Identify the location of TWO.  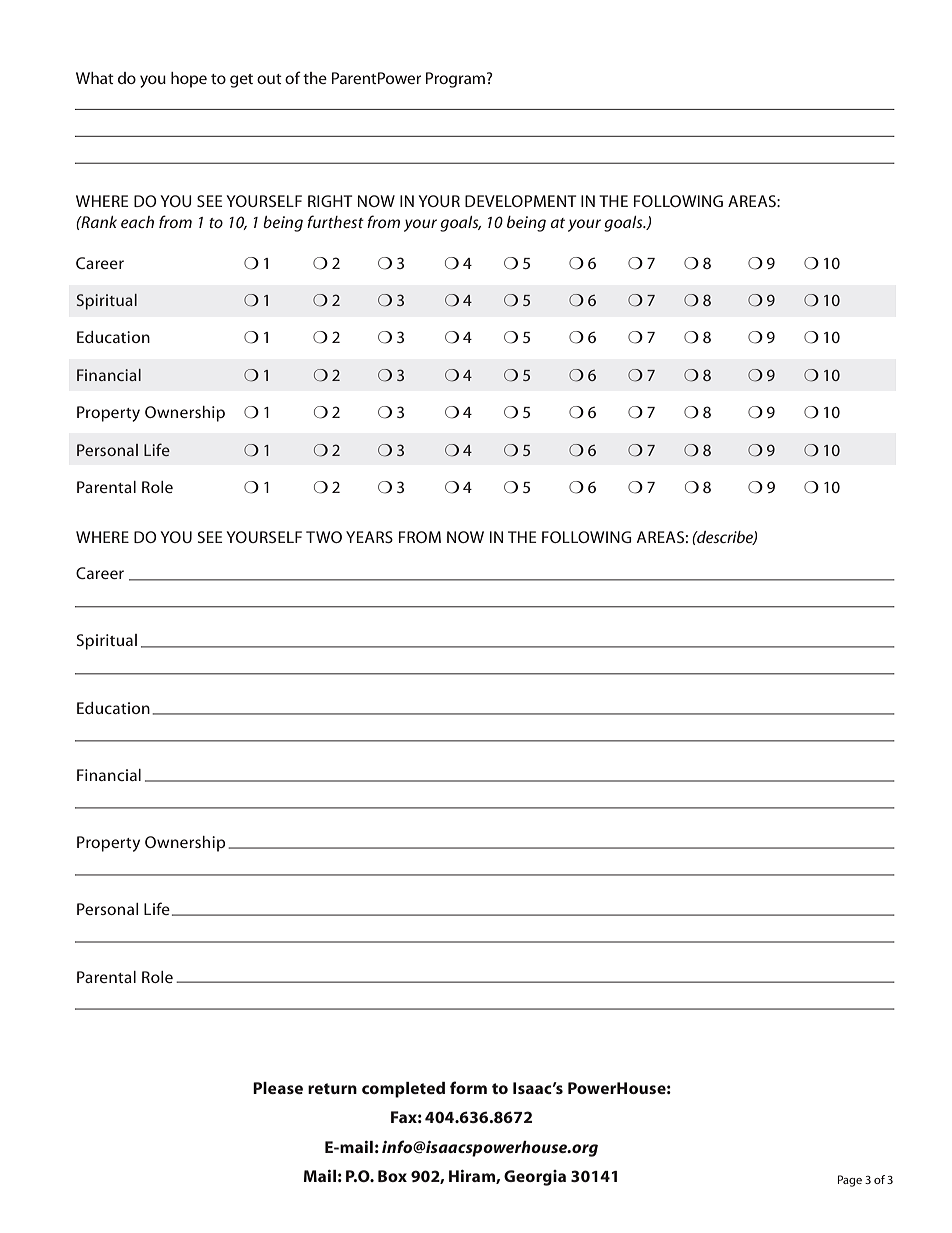
(324, 537).
